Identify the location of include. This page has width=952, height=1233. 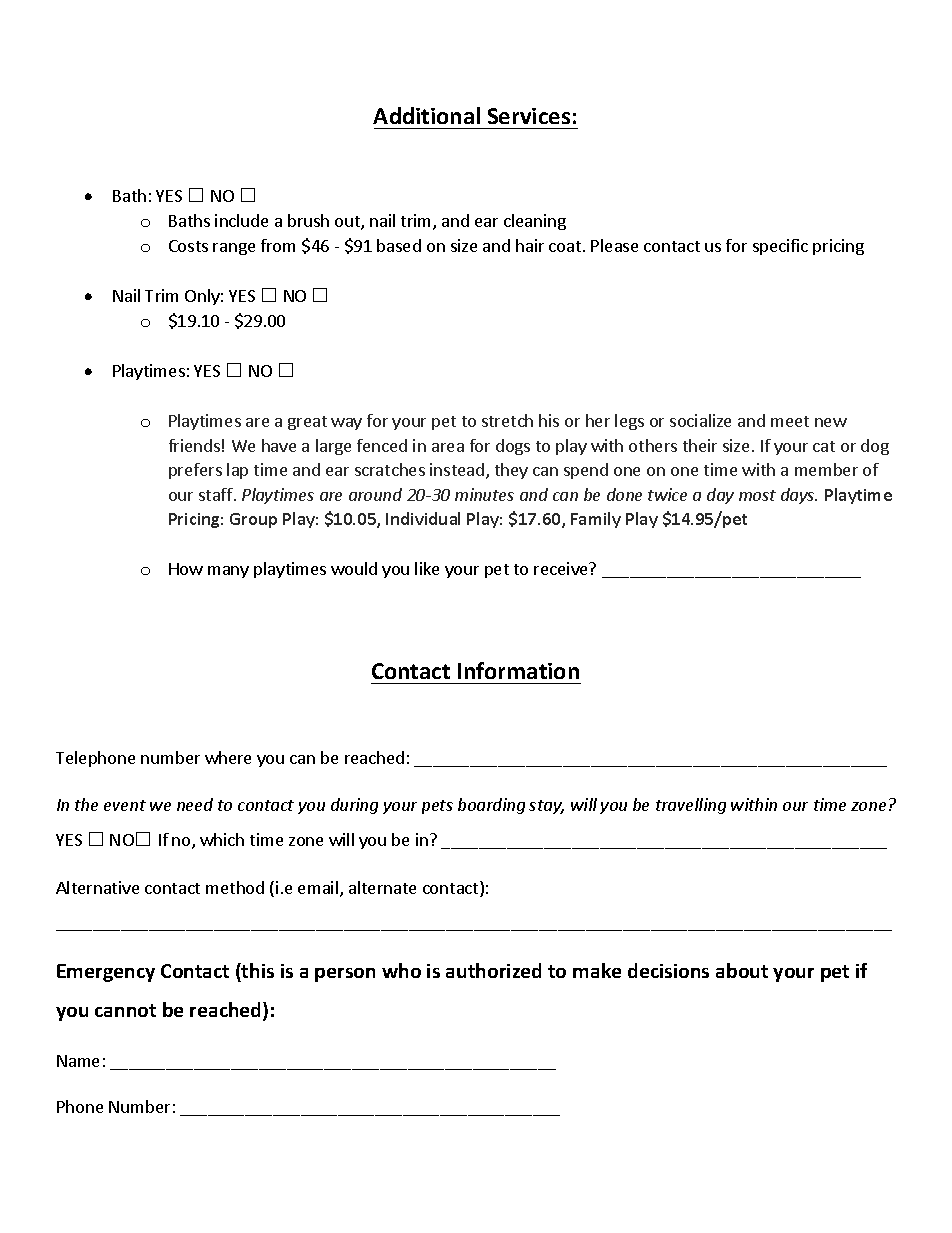
(241, 220).
